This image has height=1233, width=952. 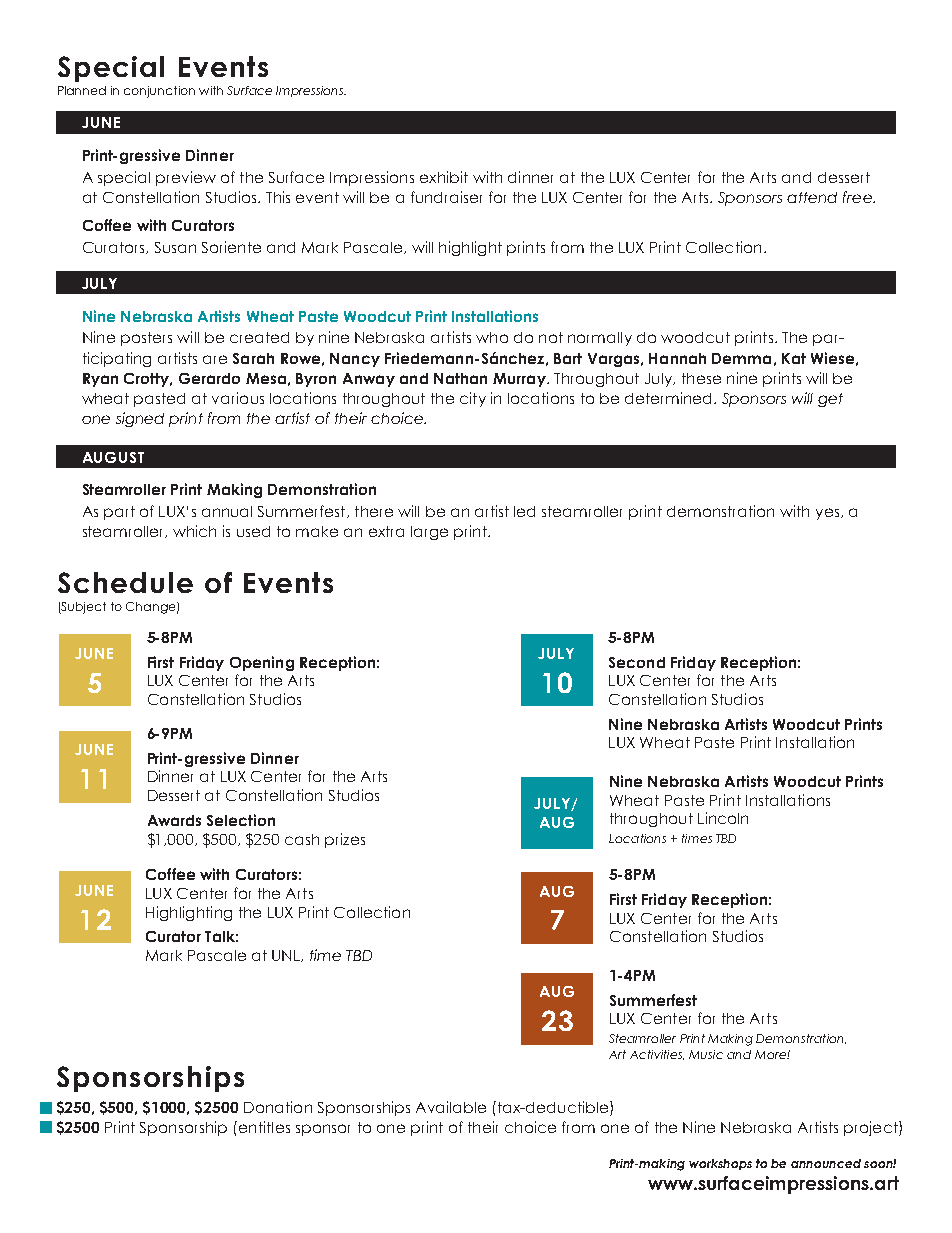 What do you see at coordinates (429, 533) in the image?
I see `large` at bounding box center [429, 533].
